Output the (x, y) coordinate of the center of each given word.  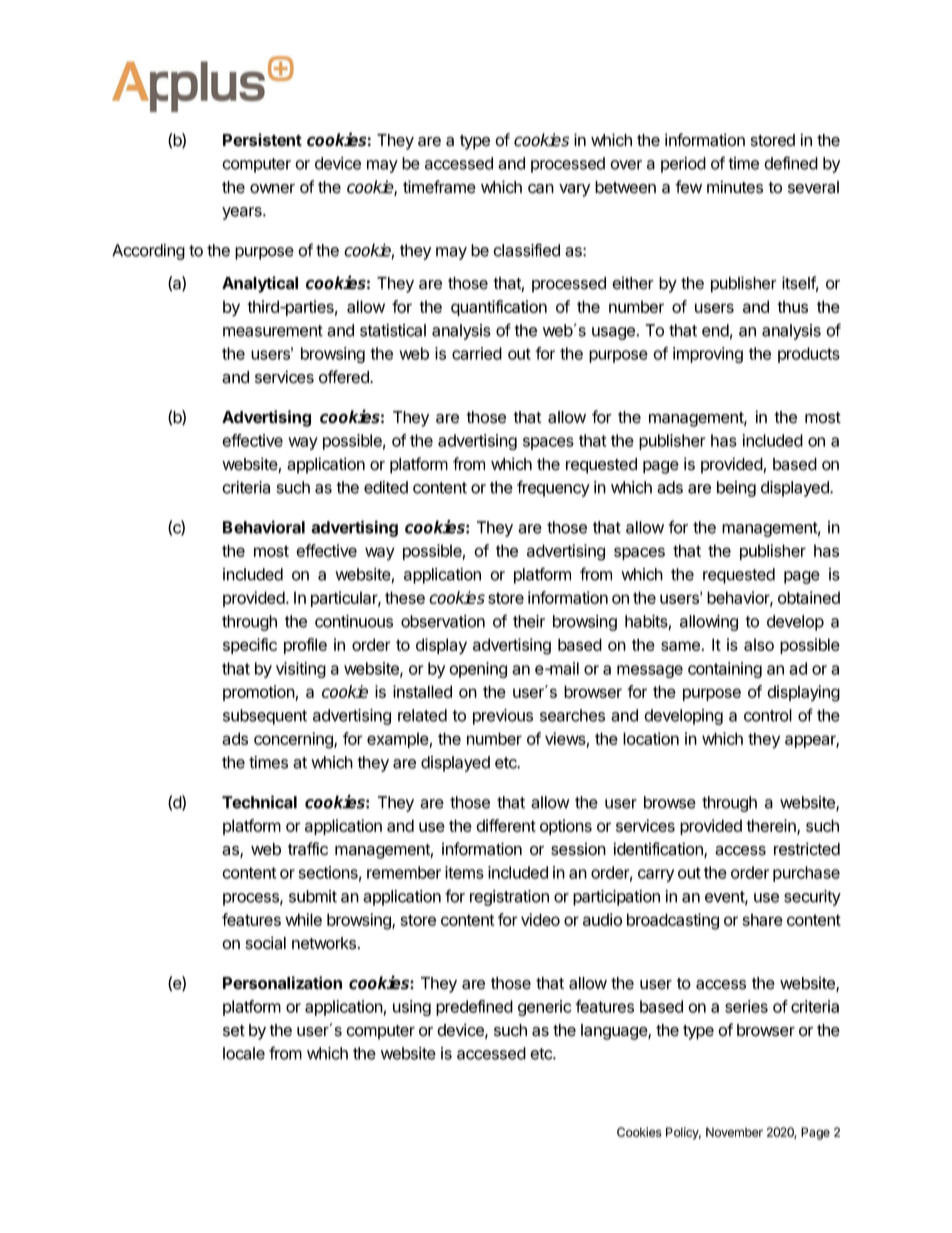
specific (250, 646)
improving (708, 355)
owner (272, 189)
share (762, 919)
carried (477, 353)
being (736, 489)
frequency (553, 488)
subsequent (265, 717)
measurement (273, 331)
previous (503, 717)
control (768, 715)
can (541, 189)
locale (244, 1053)
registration (509, 898)
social (266, 943)
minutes (735, 187)
